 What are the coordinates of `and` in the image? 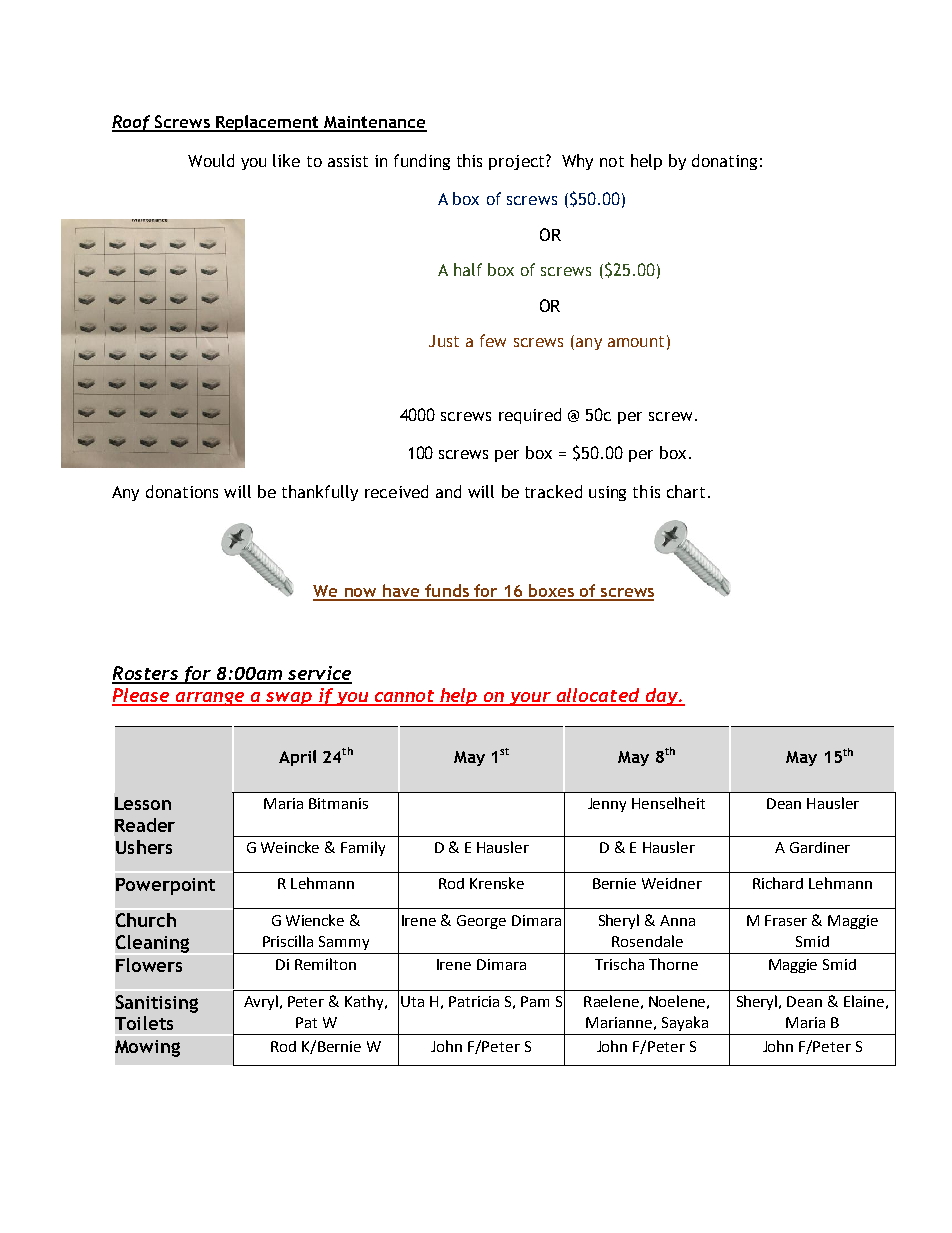 It's located at (448, 491).
